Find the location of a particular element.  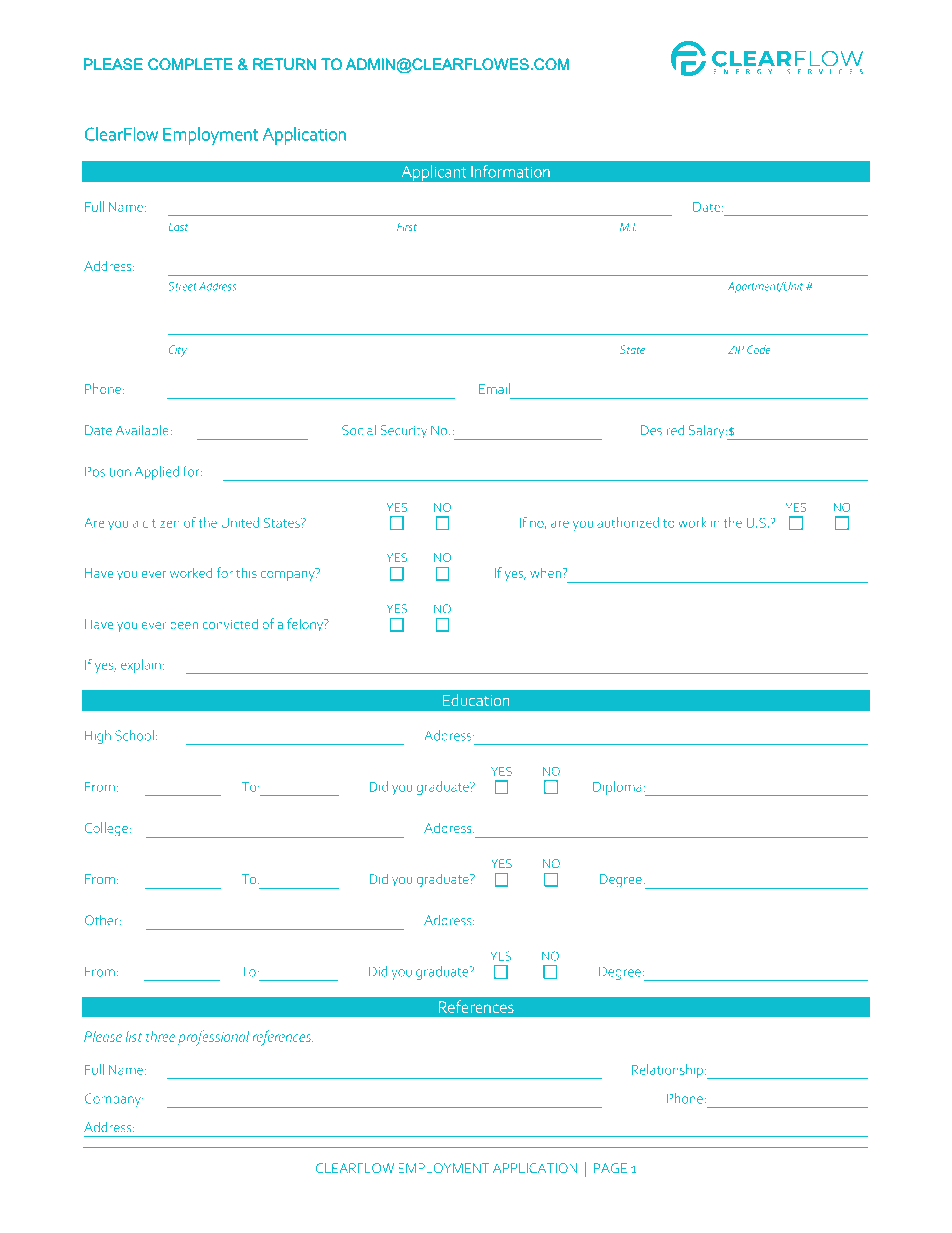

Education is located at coordinates (476, 700).
